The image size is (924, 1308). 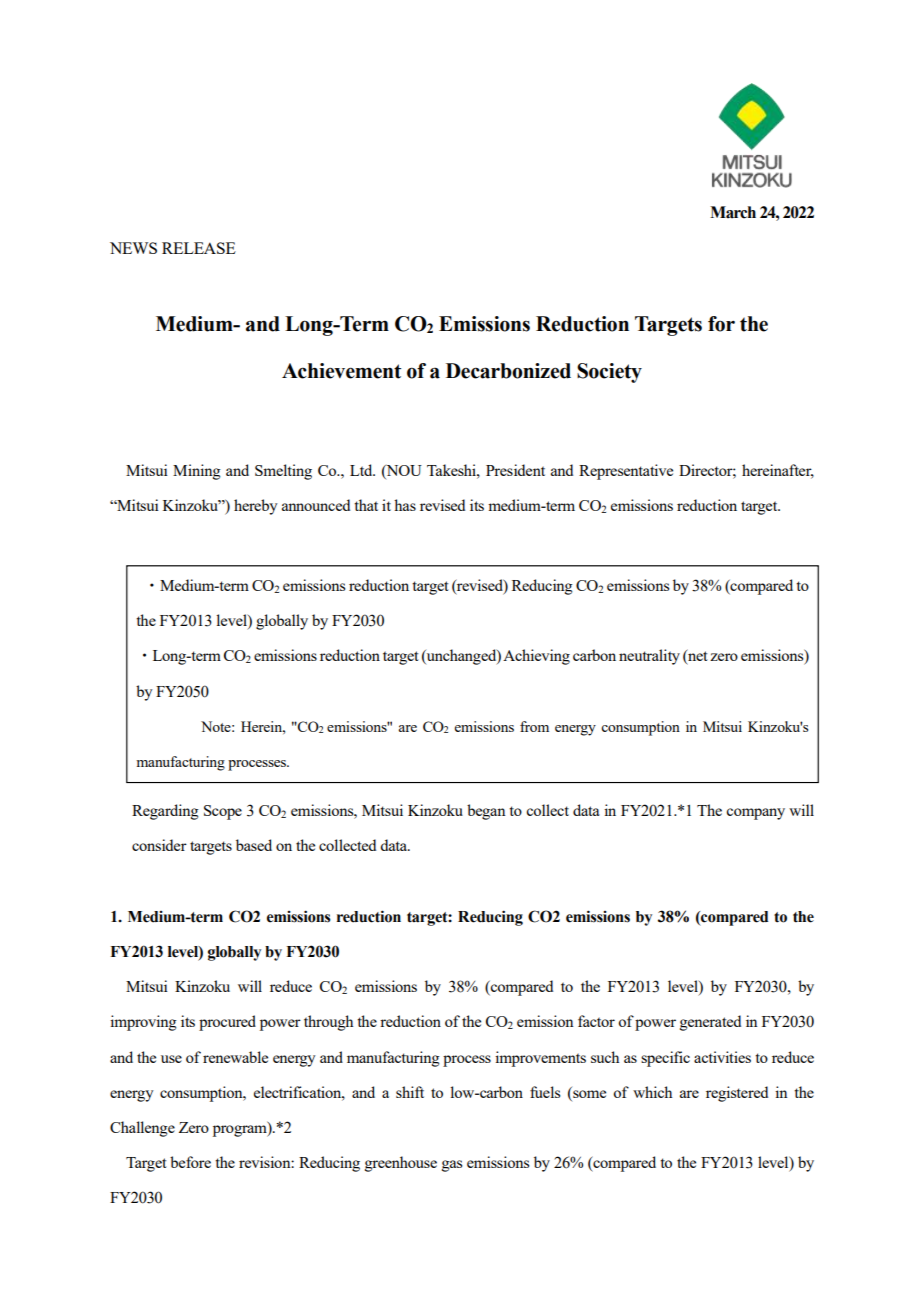 I want to click on gas, so click(x=452, y=1166).
